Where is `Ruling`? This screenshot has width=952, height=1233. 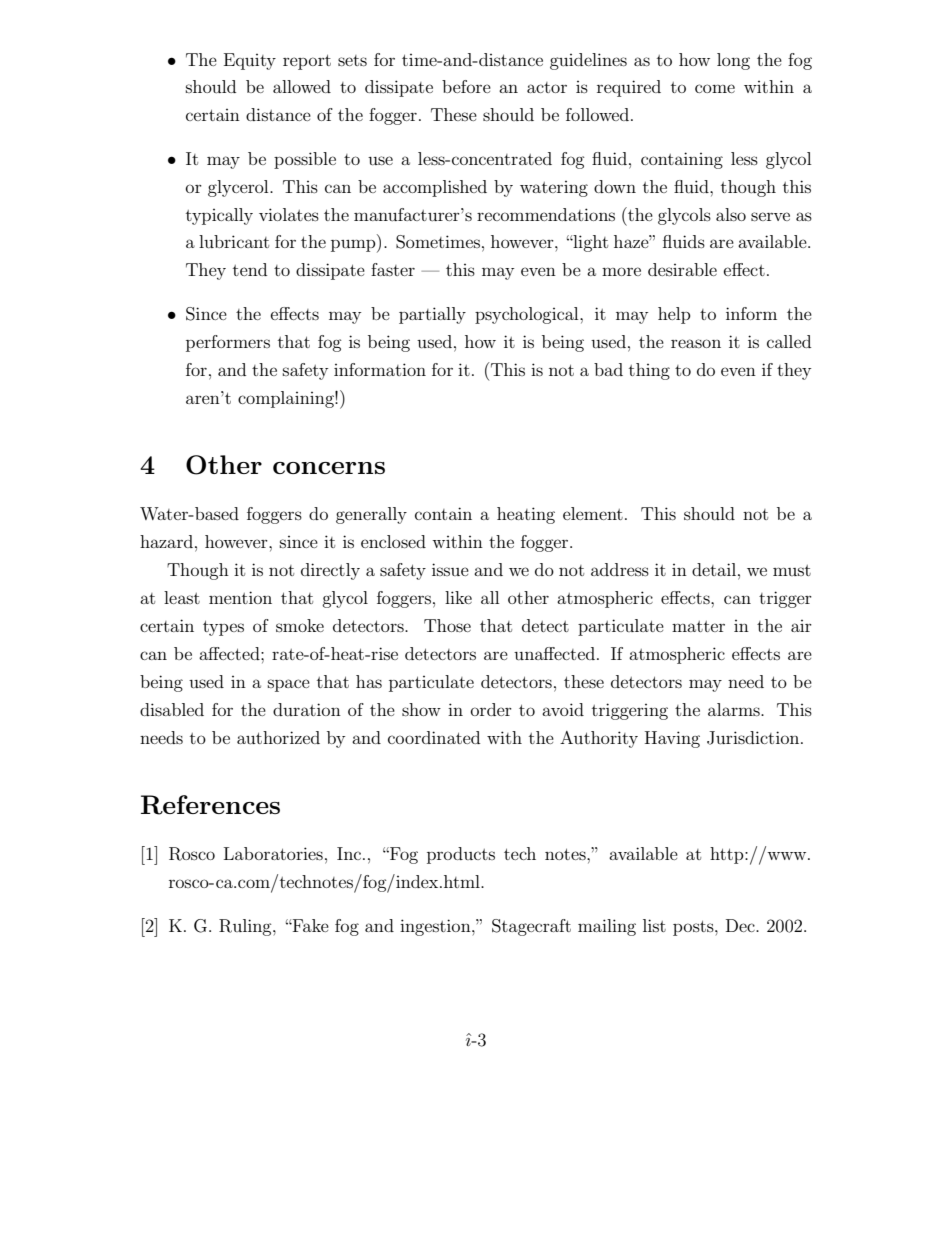 Ruling is located at coordinates (246, 927).
